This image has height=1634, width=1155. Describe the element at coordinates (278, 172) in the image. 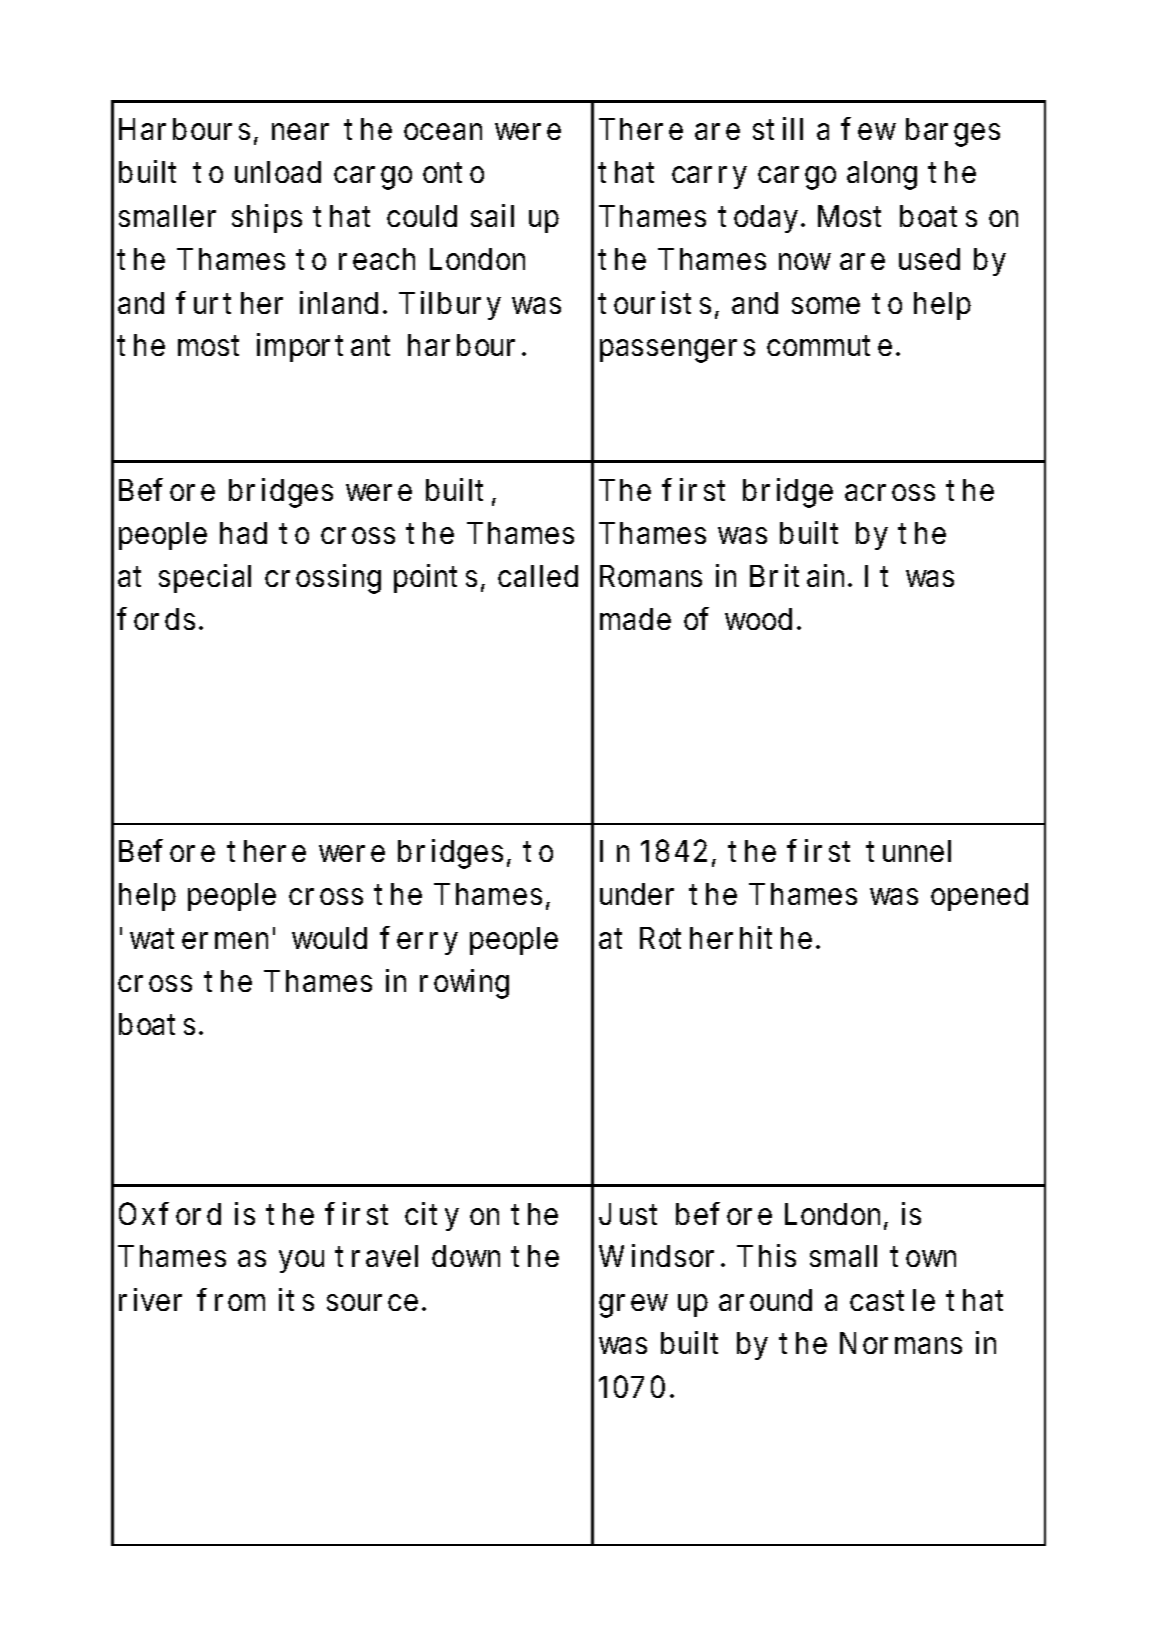

I see `unload` at that location.
